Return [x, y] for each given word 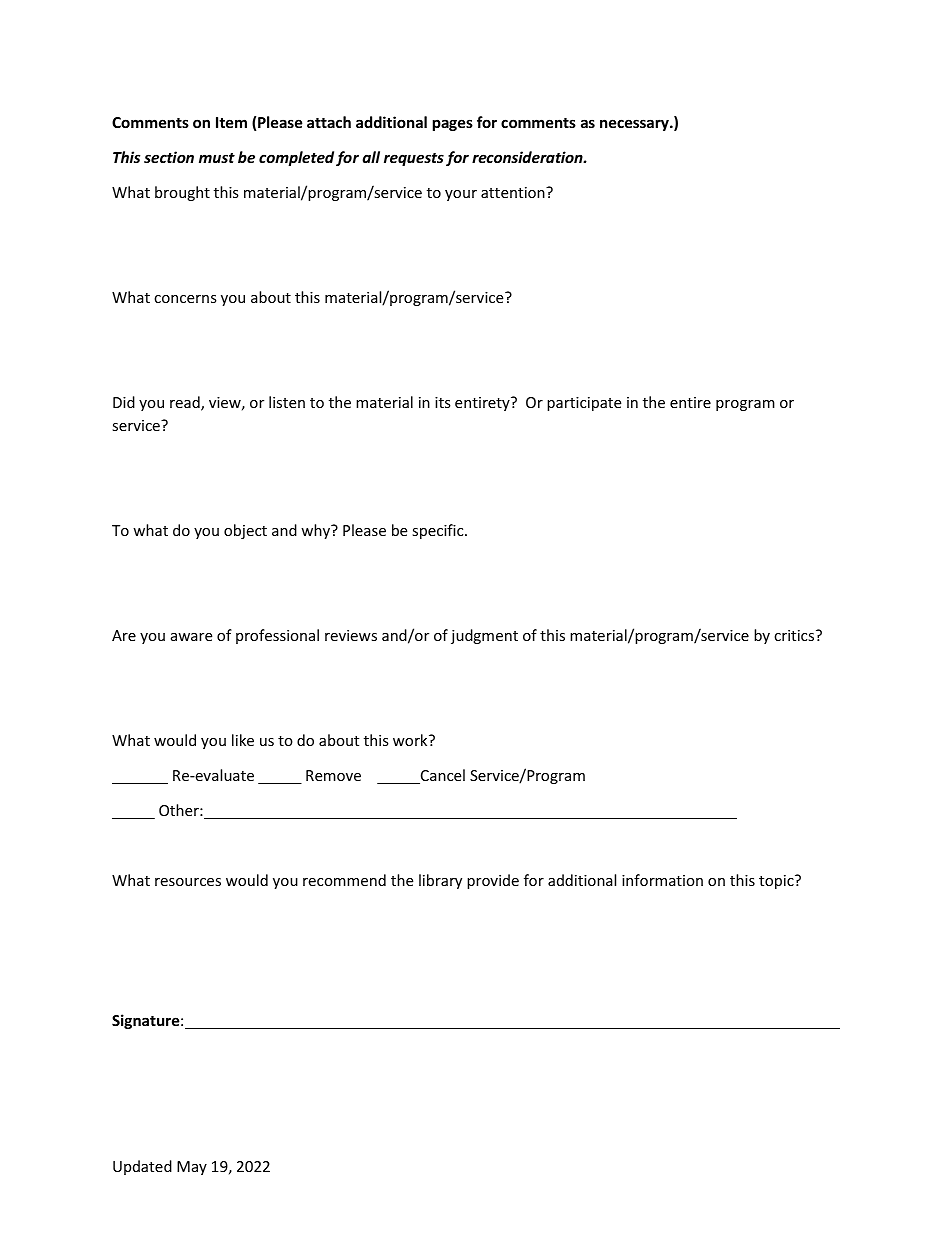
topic [777, 882]
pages [453, 125]
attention [514, 192]
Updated [142, 1167]
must [217, 158]
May [192, 1168]
